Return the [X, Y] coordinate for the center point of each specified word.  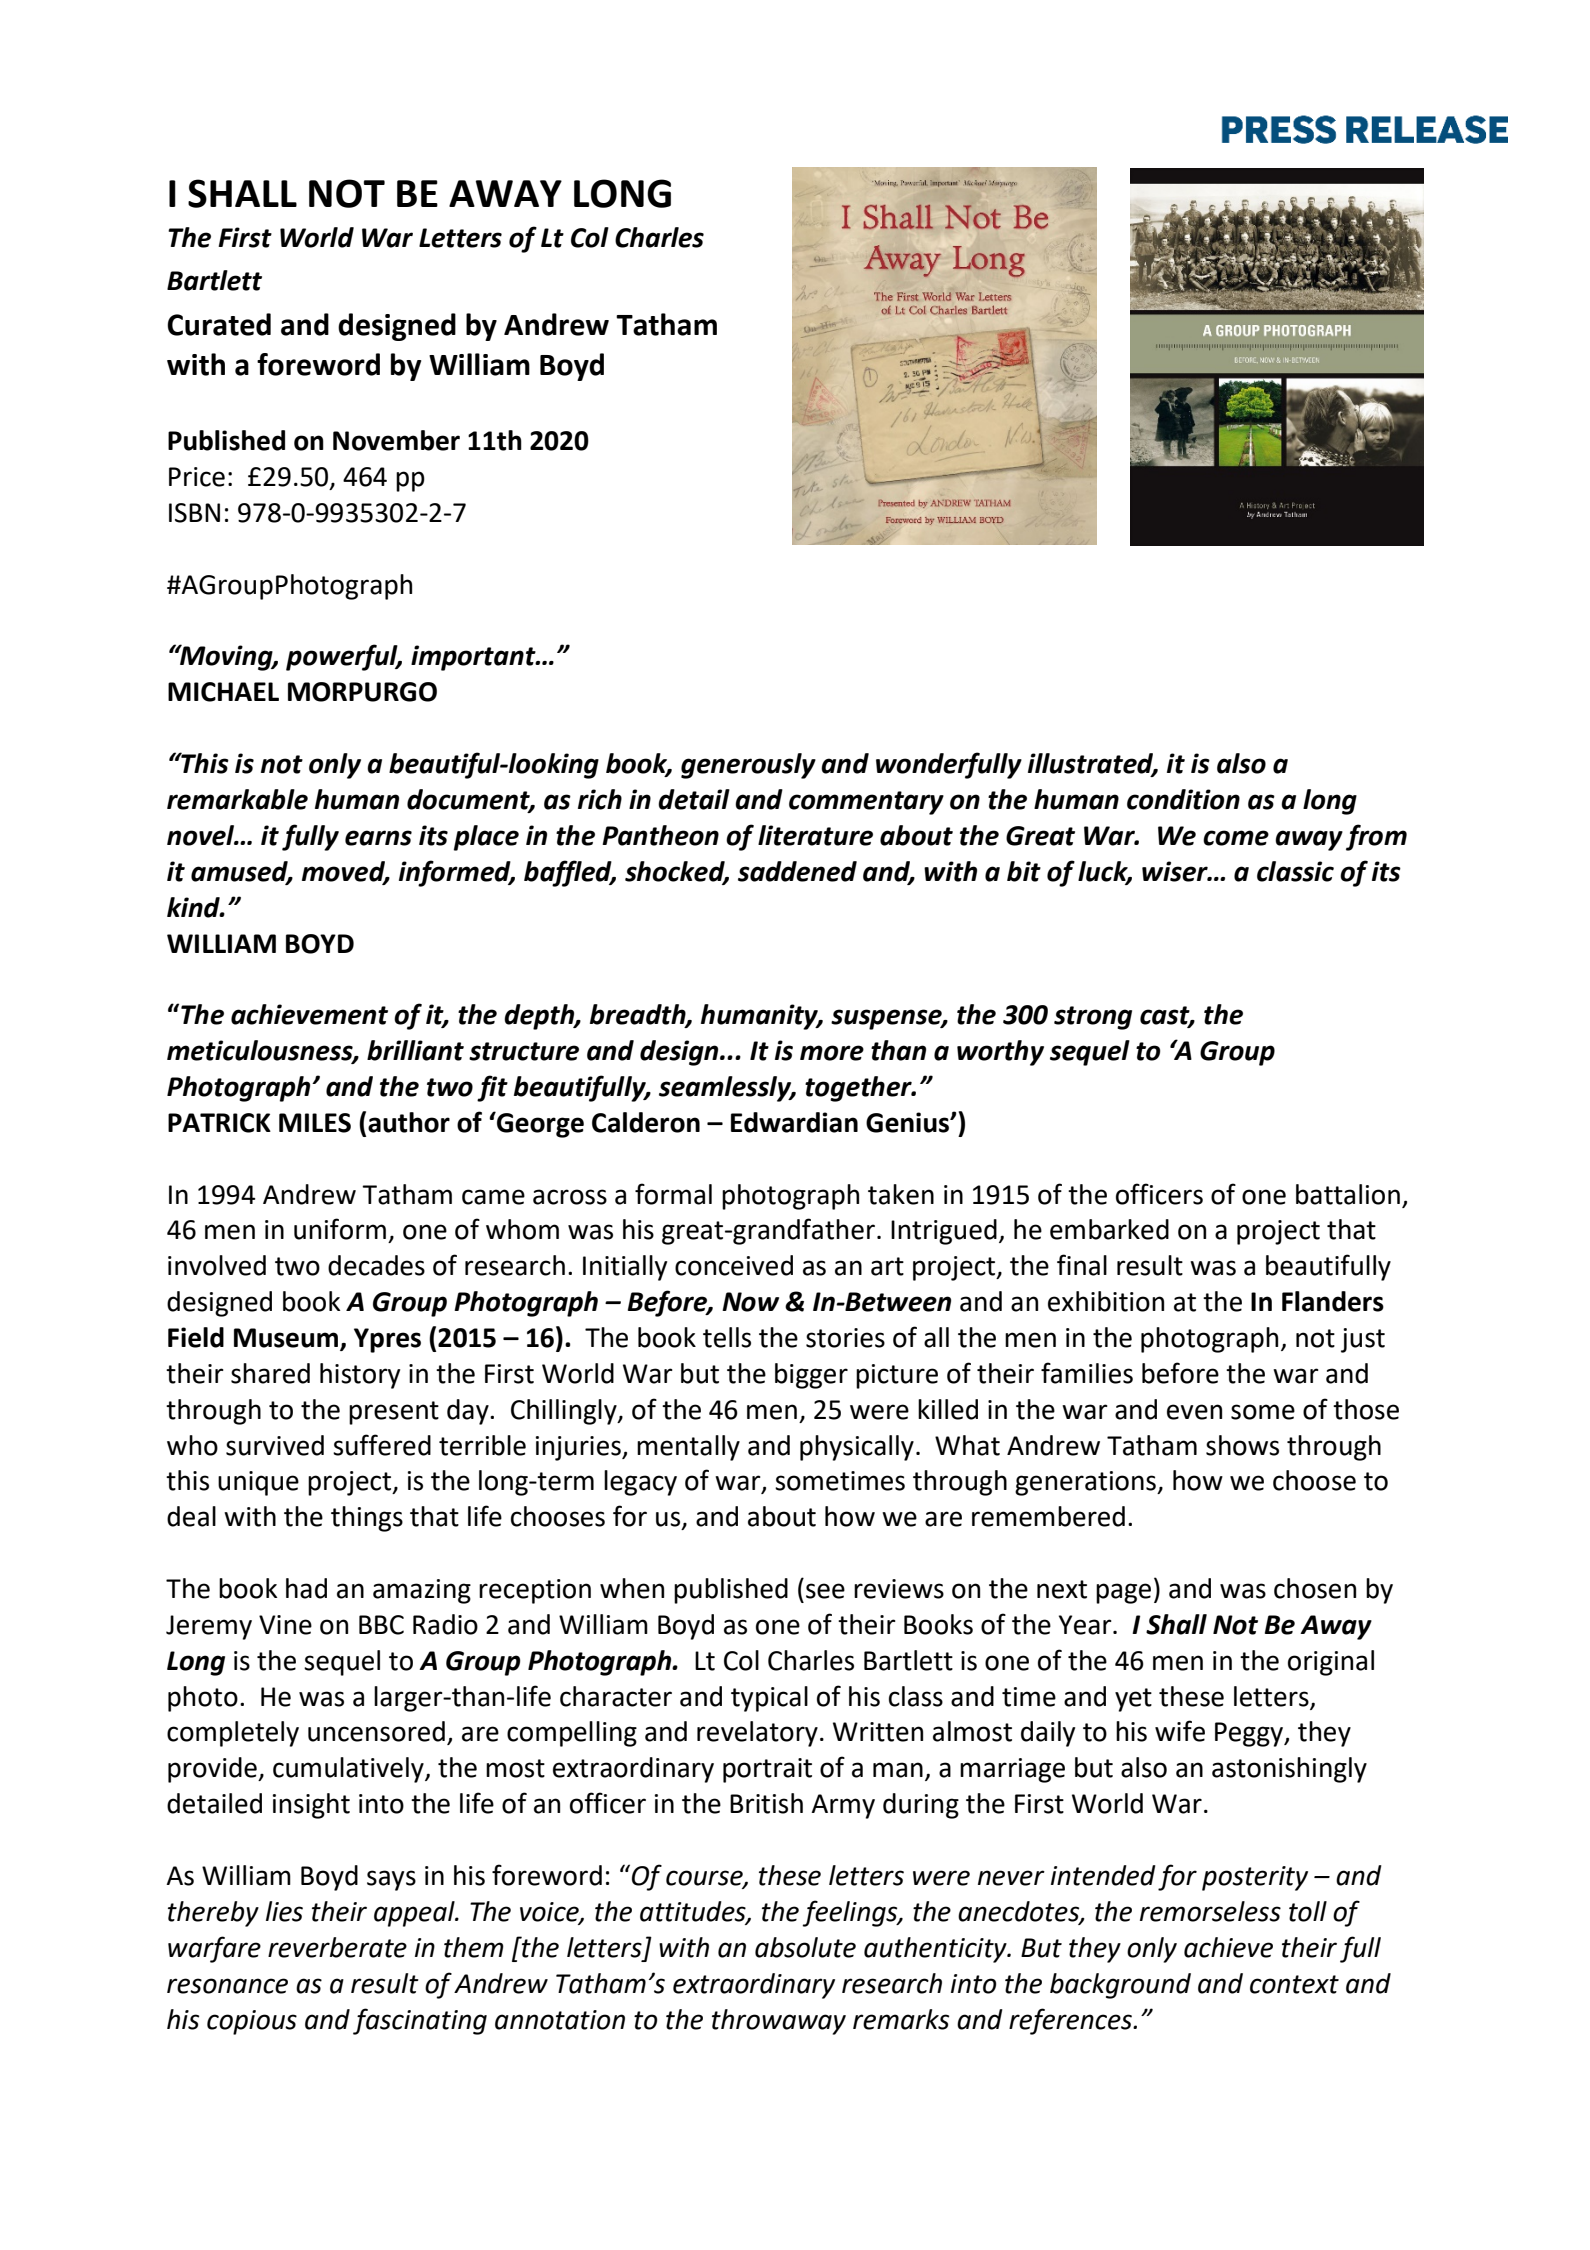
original [1331, 1663]
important [474, 658]
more [832, 1053]
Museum [286, 1338]
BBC [381, 1625]
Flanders [1333, 1301]
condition [1183, 799]
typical [769, 1699]
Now [750, 1302]
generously [748, 766]
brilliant [415, 1050]
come [1236, 838]
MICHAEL [223, 692]
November [396, 440]
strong [1093, 1018]
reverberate [337, 1947]
